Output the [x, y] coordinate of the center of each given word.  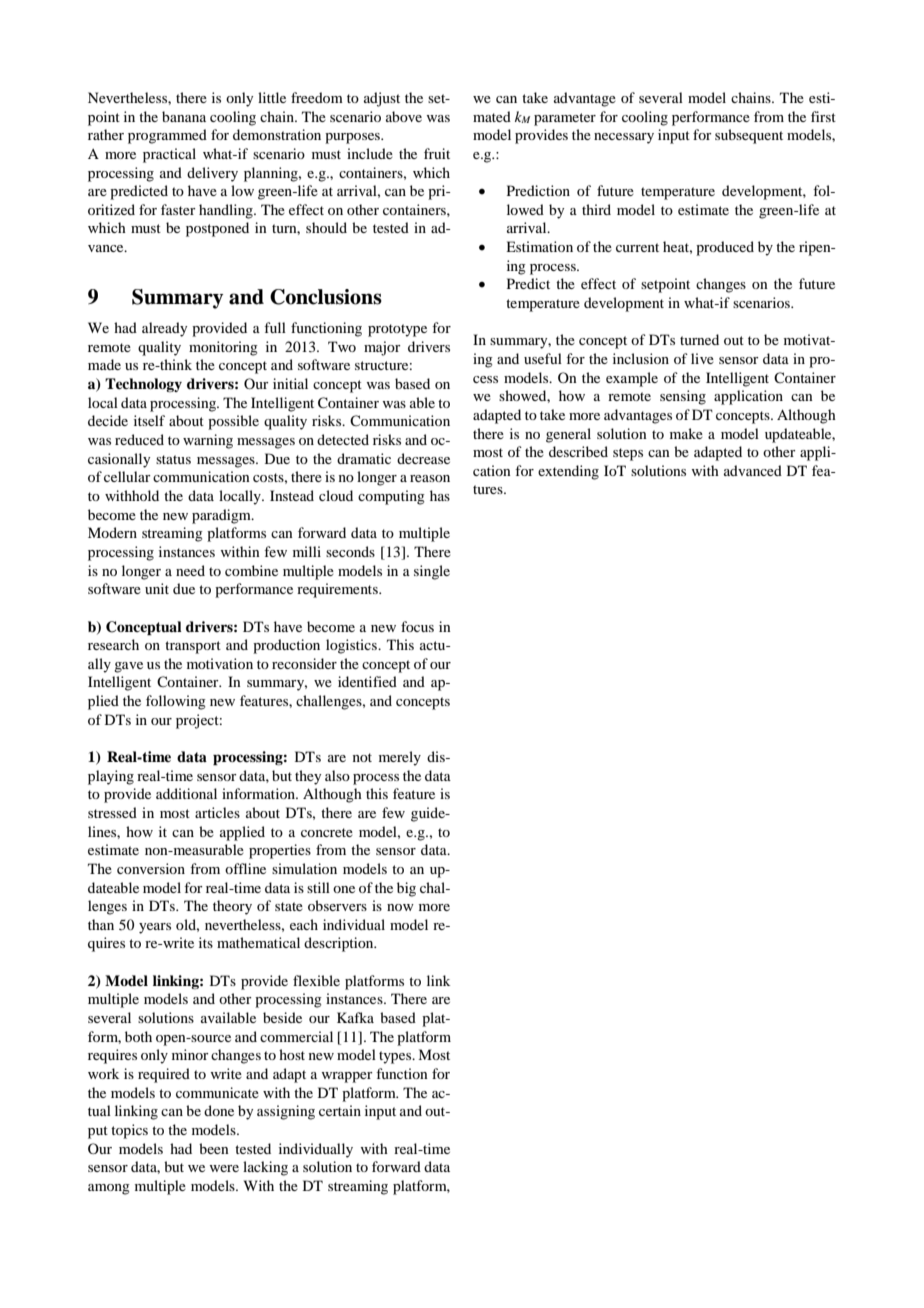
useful [543, 358]
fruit [437, 153]
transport [193, 647]
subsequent [749, 136]
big [406, 889]
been [214, 1148]
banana [184, 116]
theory [232, 907]
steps [628, 454]
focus [417, 626]
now [400, 907]
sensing [683, 397]
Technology [143, 385]
